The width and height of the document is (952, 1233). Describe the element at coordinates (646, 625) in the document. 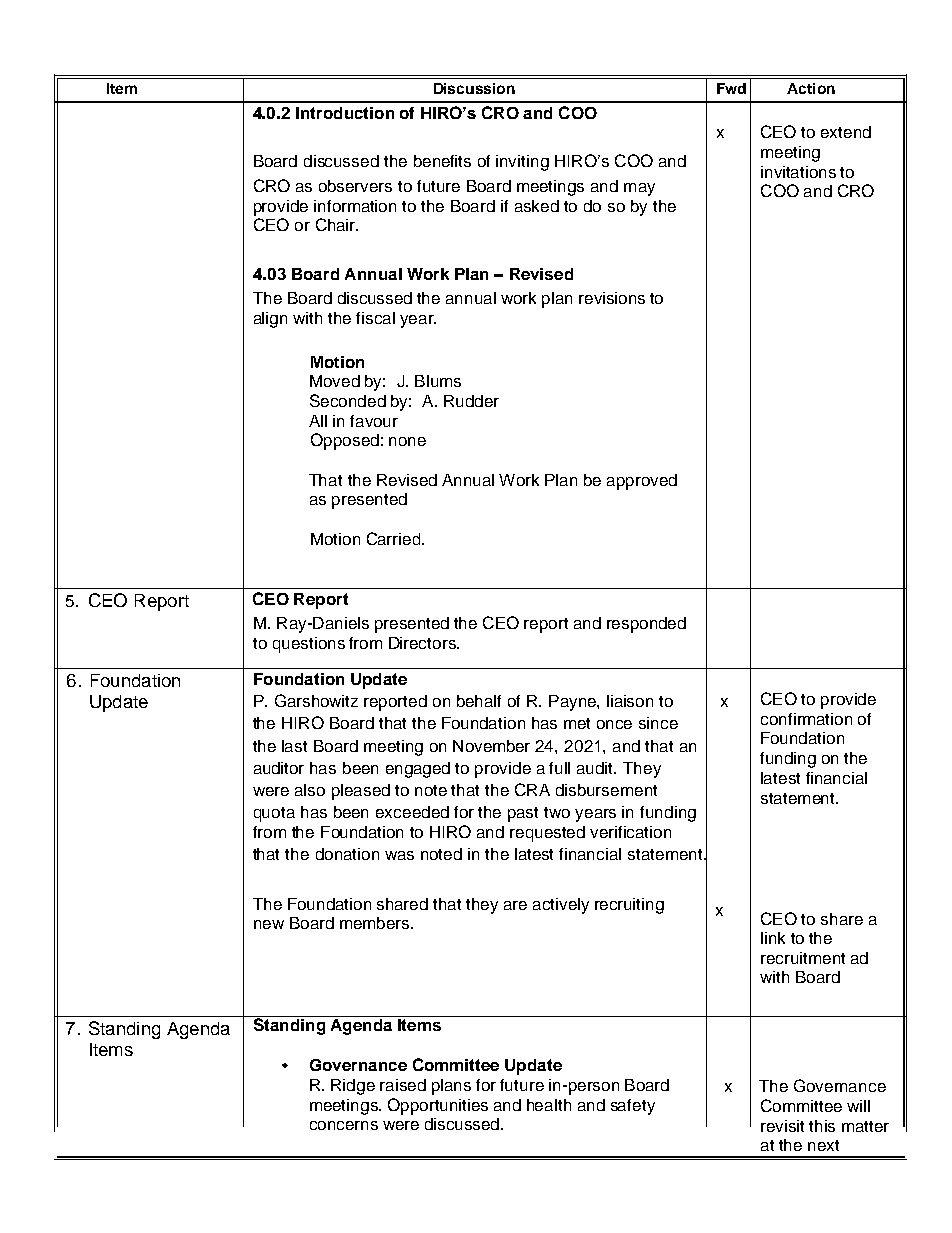

I see `responded` at that location.
